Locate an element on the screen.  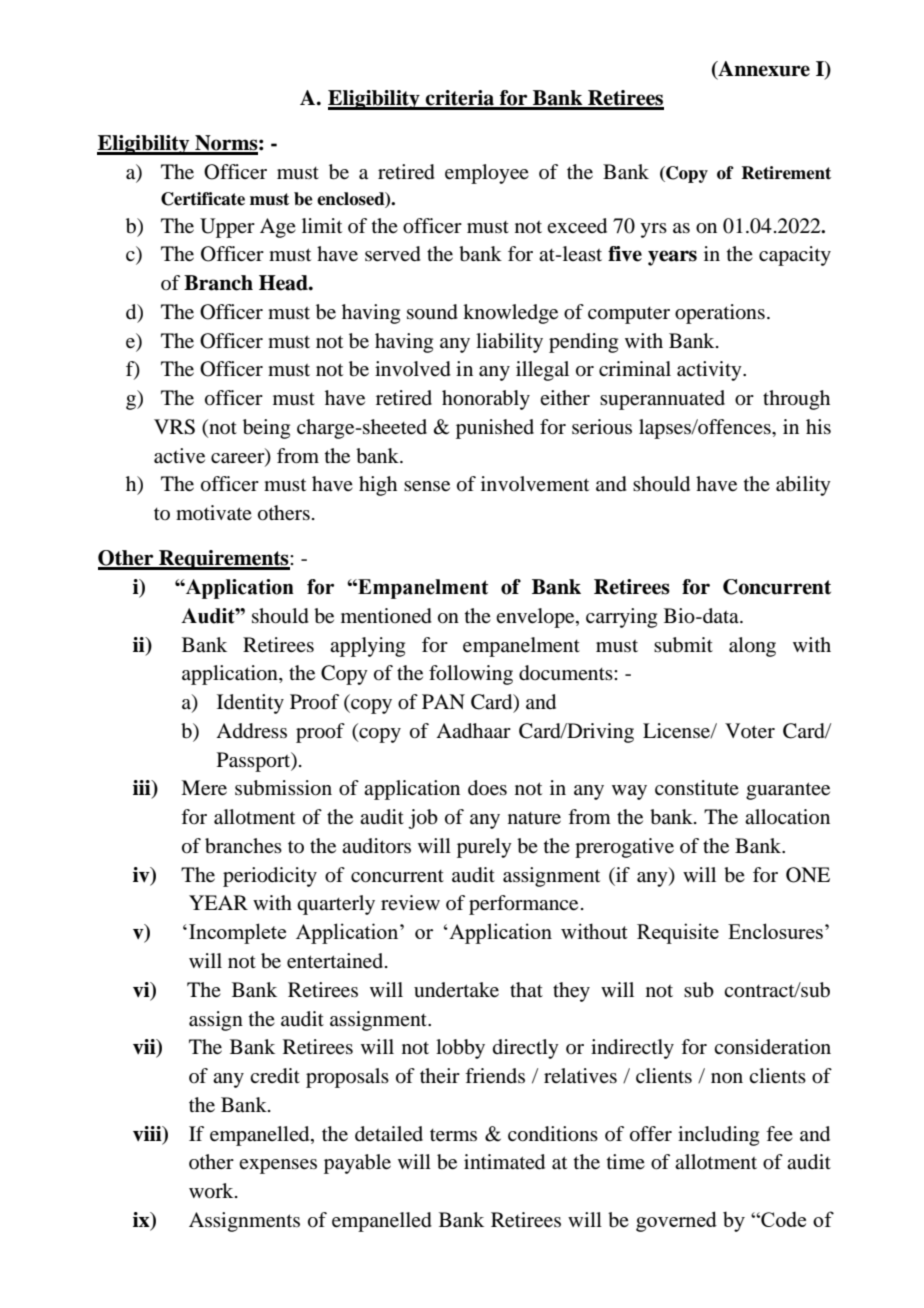
following is located at coordinates (471, 675).
